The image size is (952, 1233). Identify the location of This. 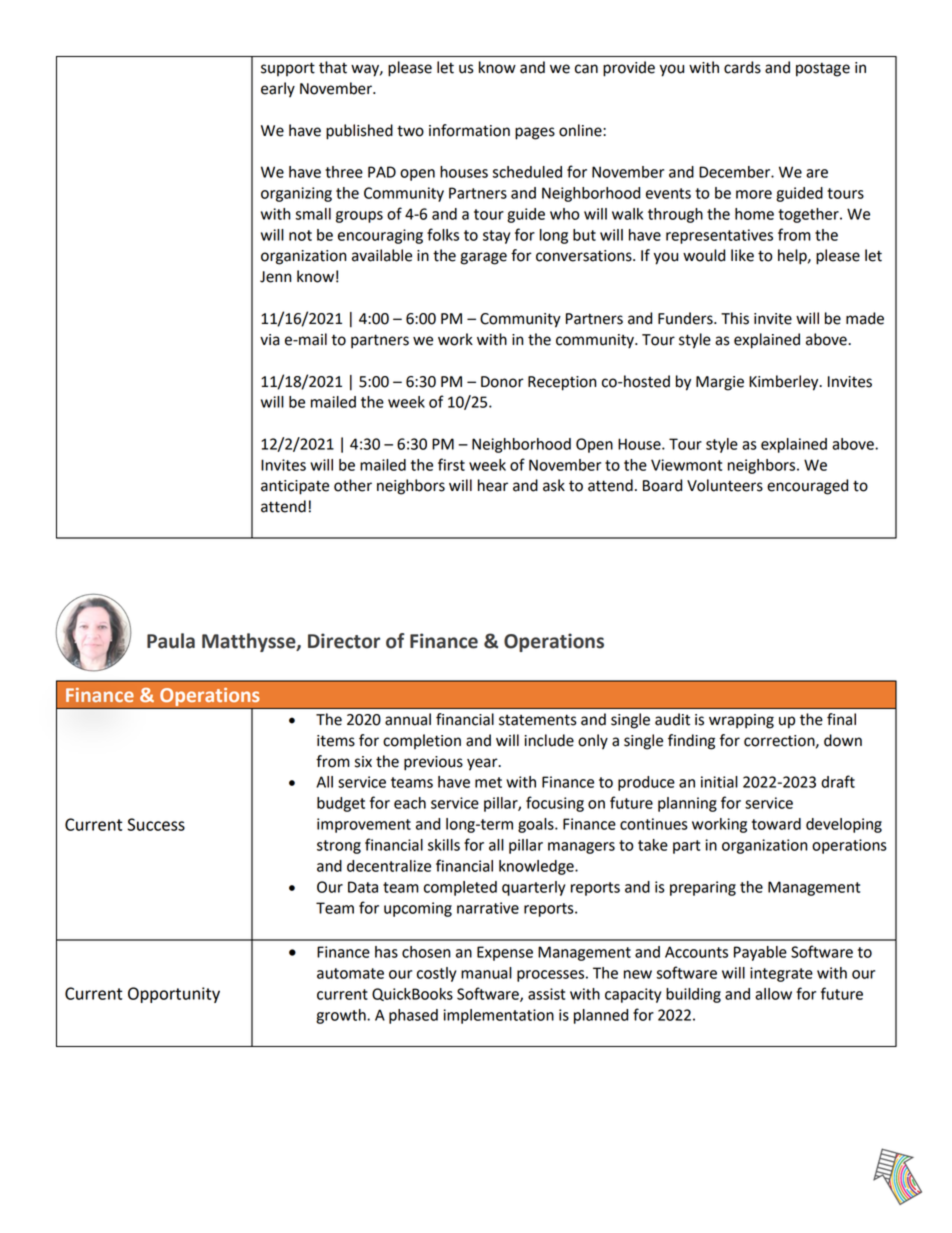
(735, 318).
